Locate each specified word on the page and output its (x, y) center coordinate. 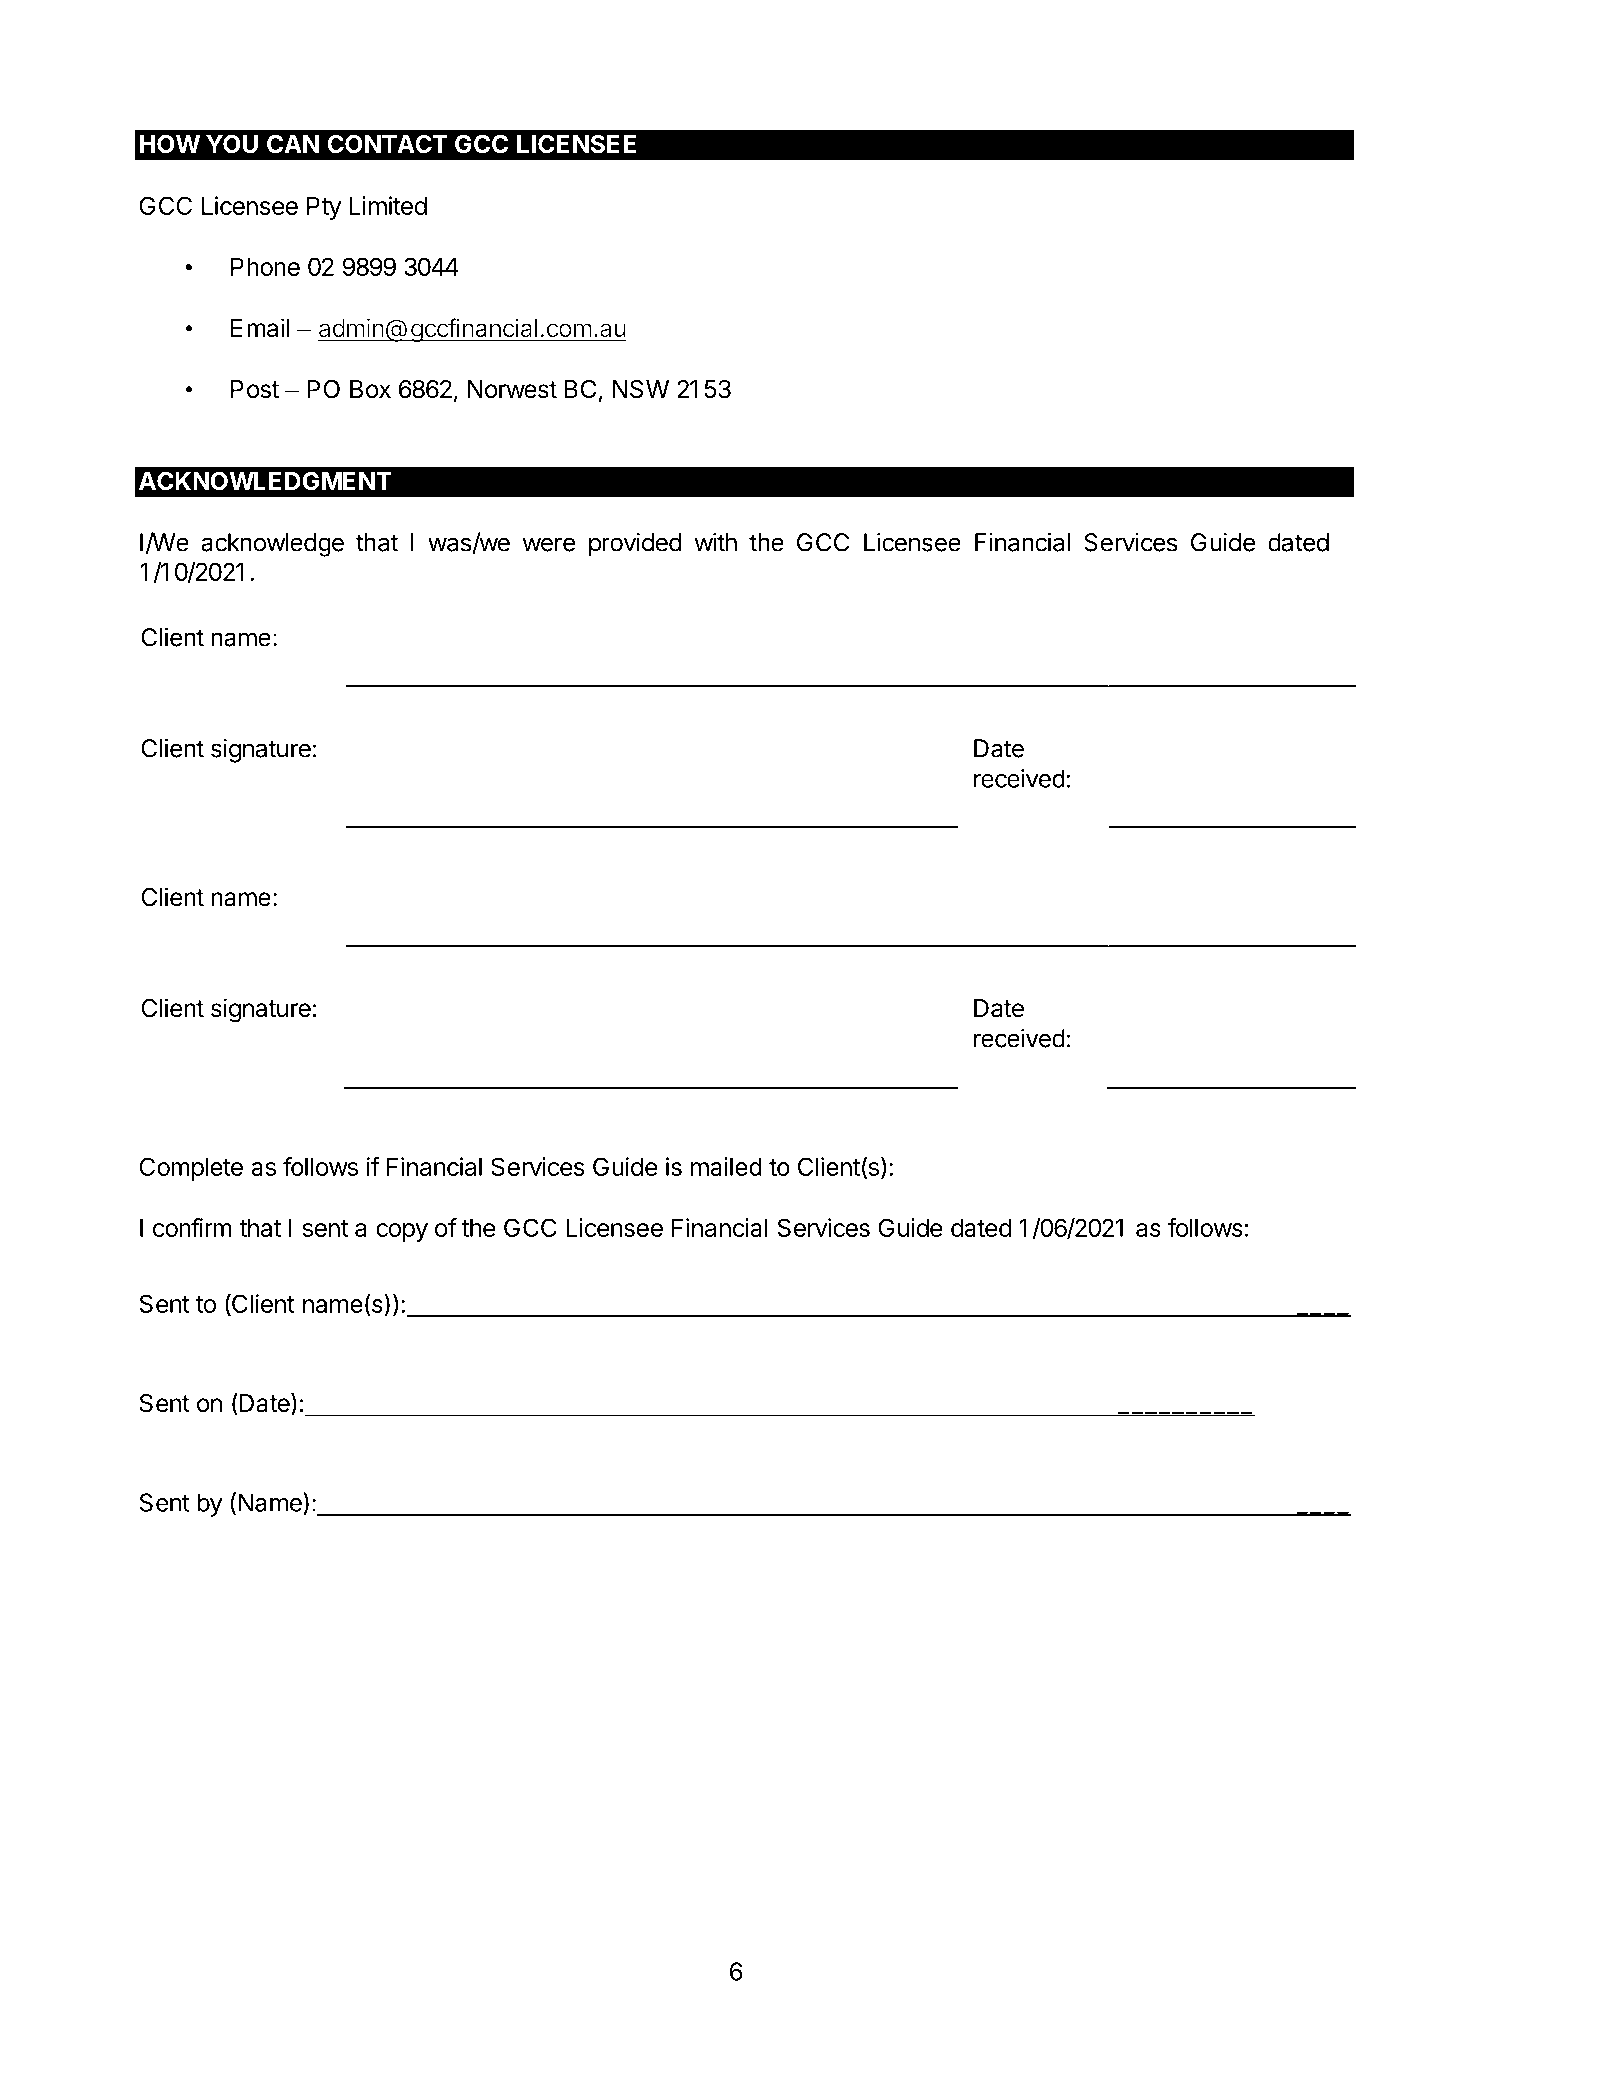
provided (635, 545)
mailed (726, 1166)
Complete (191, 1169)
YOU (232, 144)
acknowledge (272, 545)
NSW (641, 389)
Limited (388, 205)
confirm (192, 1227)
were (549, 544)
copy (402, 1232)
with (716, 542)
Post (255, 389)
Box (370, 389)
